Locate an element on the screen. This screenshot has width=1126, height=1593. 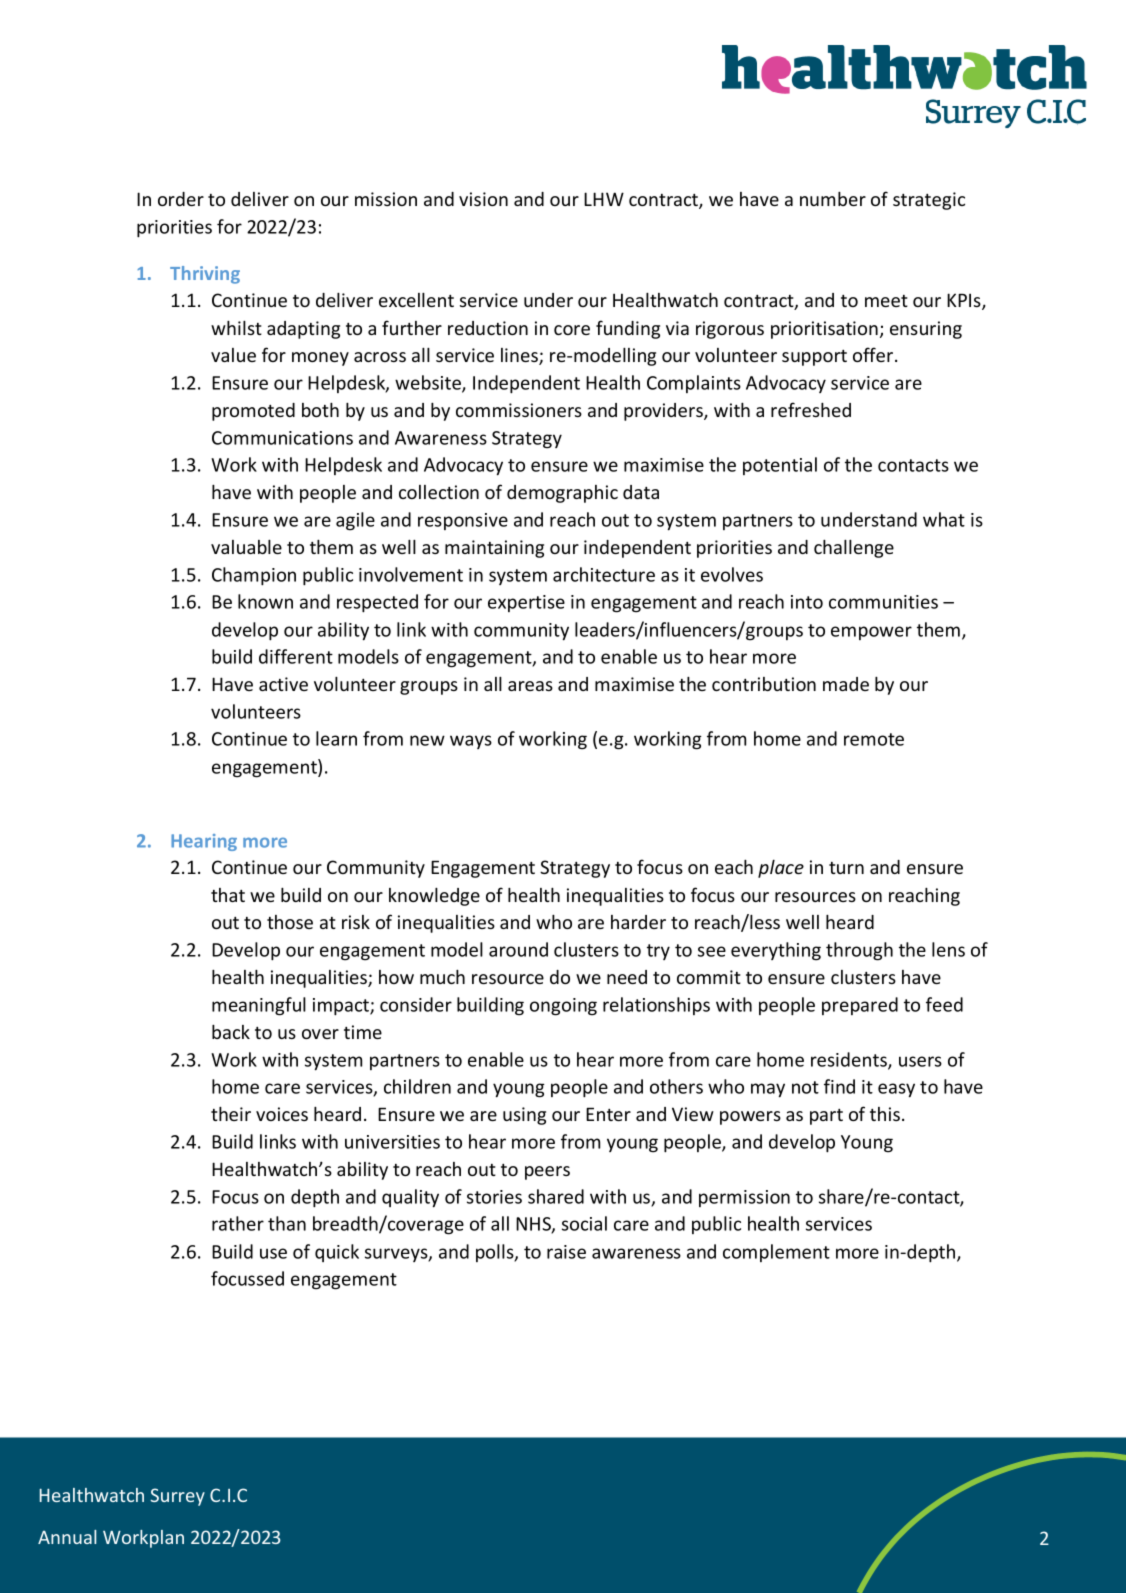
turn is located at coordinates (846, 868).
